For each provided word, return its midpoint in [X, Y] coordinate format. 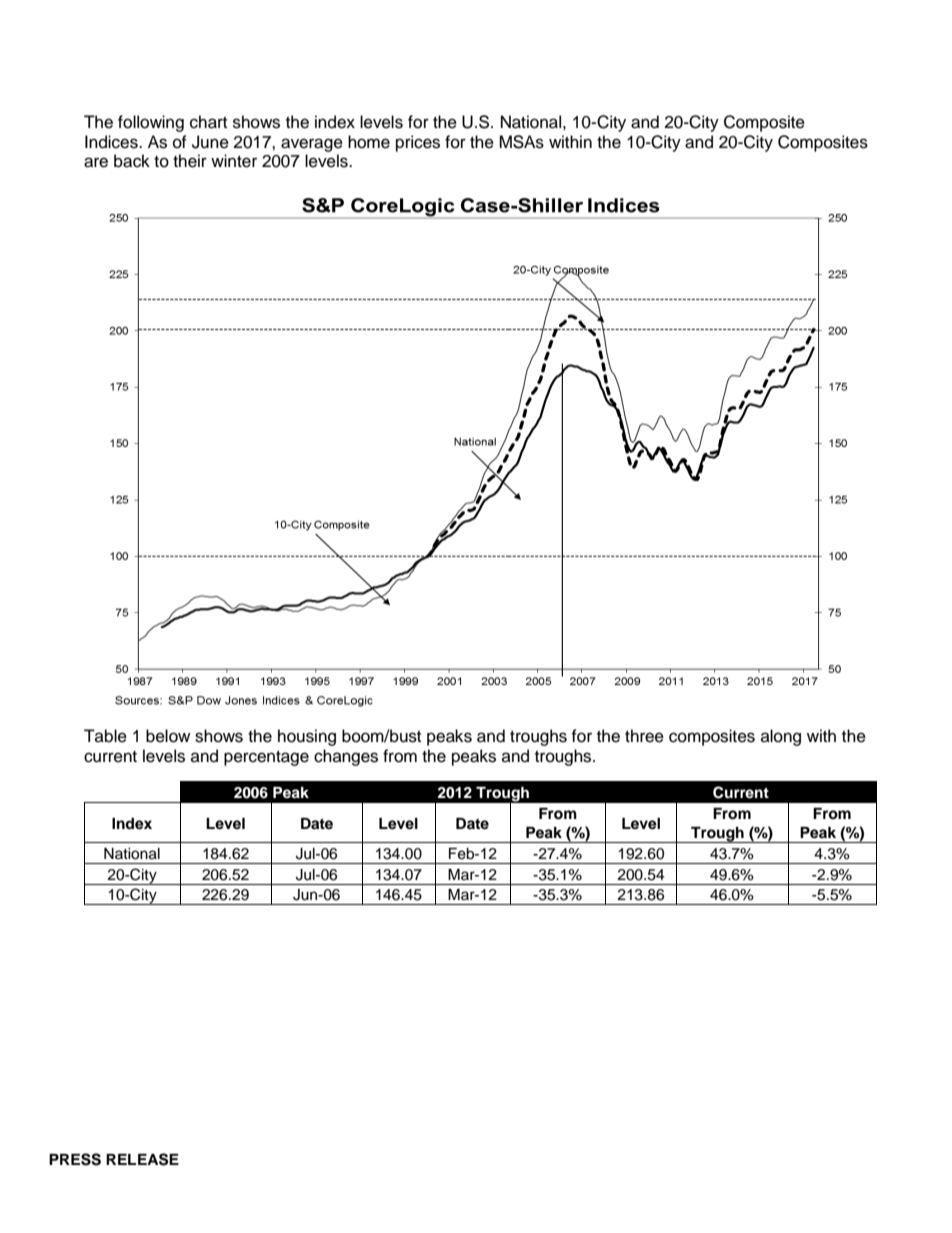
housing [307, 737]
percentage [266, 758]
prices [418, 143]
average [312, 145]
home [369, 142]
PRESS [75, 1159]
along [781, 737]
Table [105, 736]
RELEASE [142, 1159]
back [132, 161]
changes [346, 757]
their [190, 161]
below [168, 736]
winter [234, 161]
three [644, 736]
